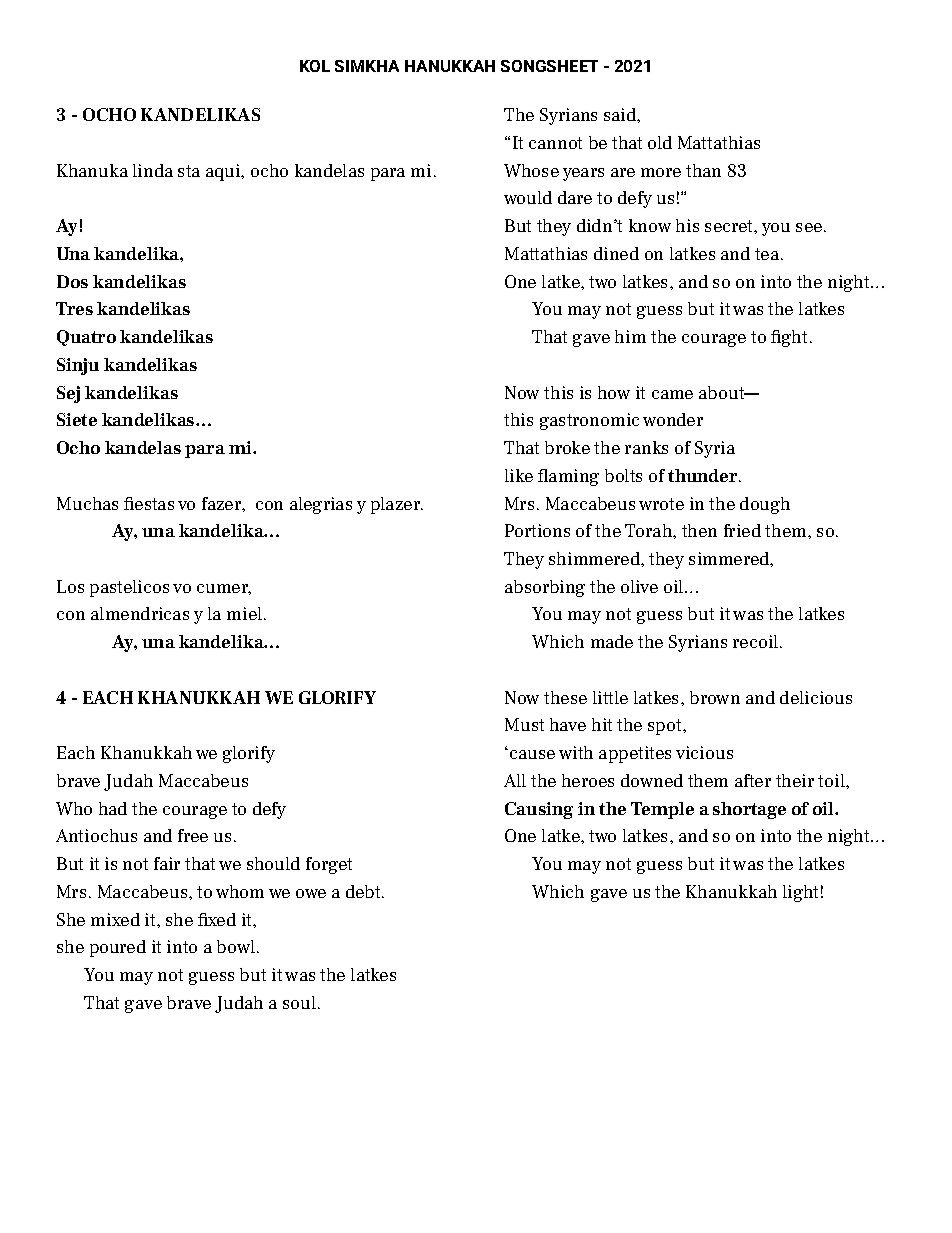  What do you see at coordinates (524, 724) in the screenshot?
I see `Must` at bounding box center [524, 724].
